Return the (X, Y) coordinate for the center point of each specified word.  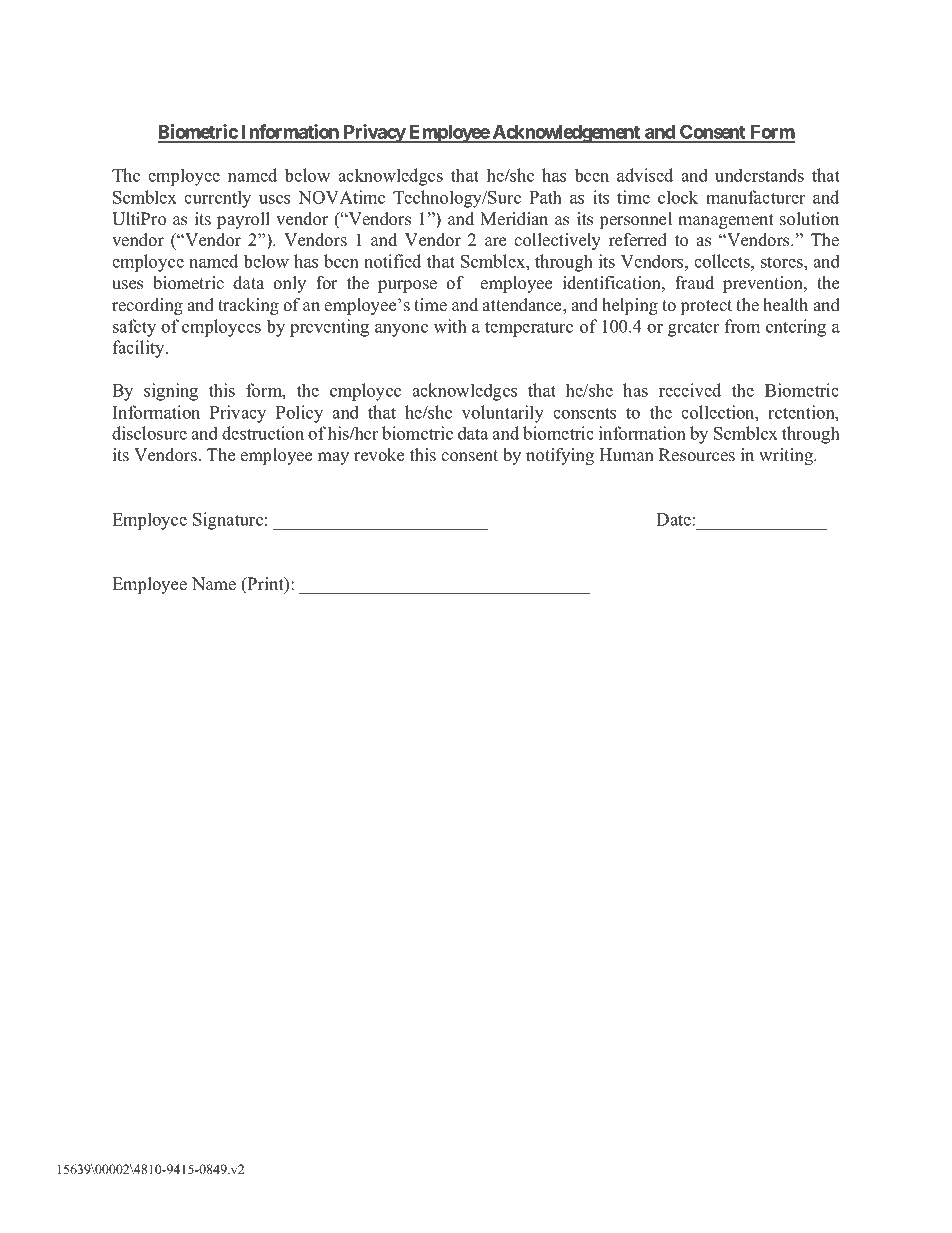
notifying (560, 456)
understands (759, 175)
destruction (263, 433)
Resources (697, 455)
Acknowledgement (566, 134)
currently (217, 199)
